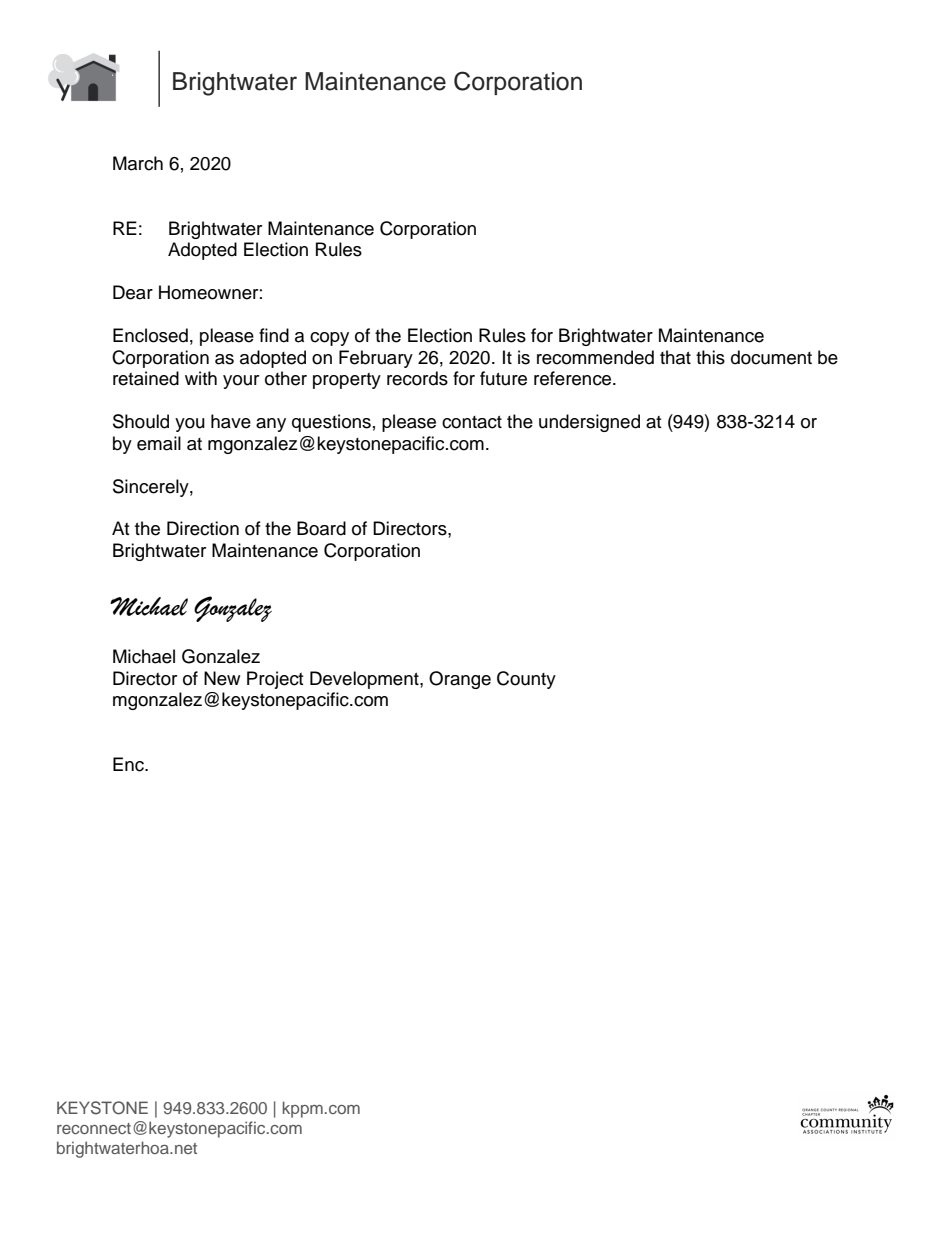 The image size is (952, 1233). Describe the element at coordinates (675, 357) in the screenshot. I see `that` at that location.
